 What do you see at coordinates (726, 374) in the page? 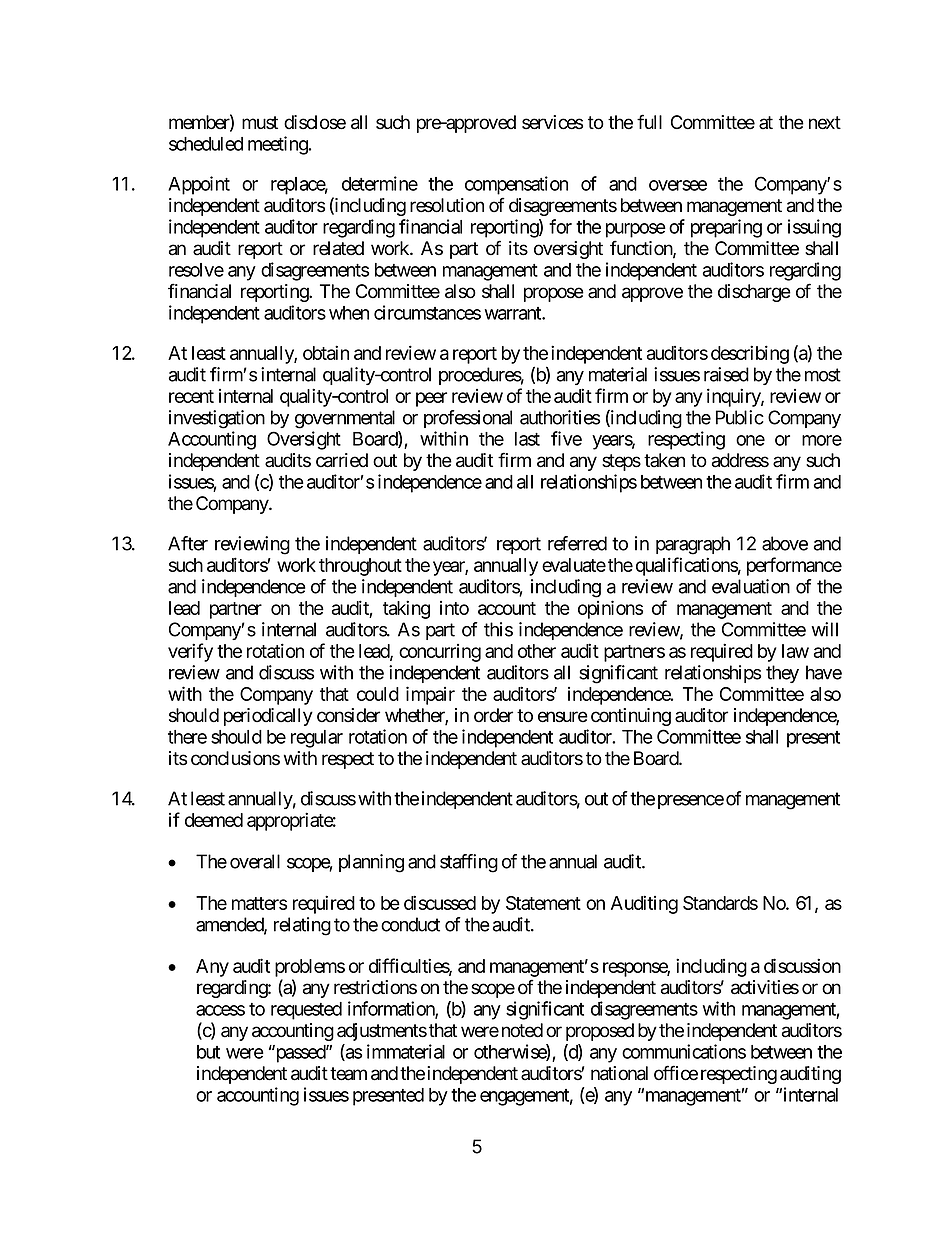
I see `raised` at bounding box center [726, 374].
